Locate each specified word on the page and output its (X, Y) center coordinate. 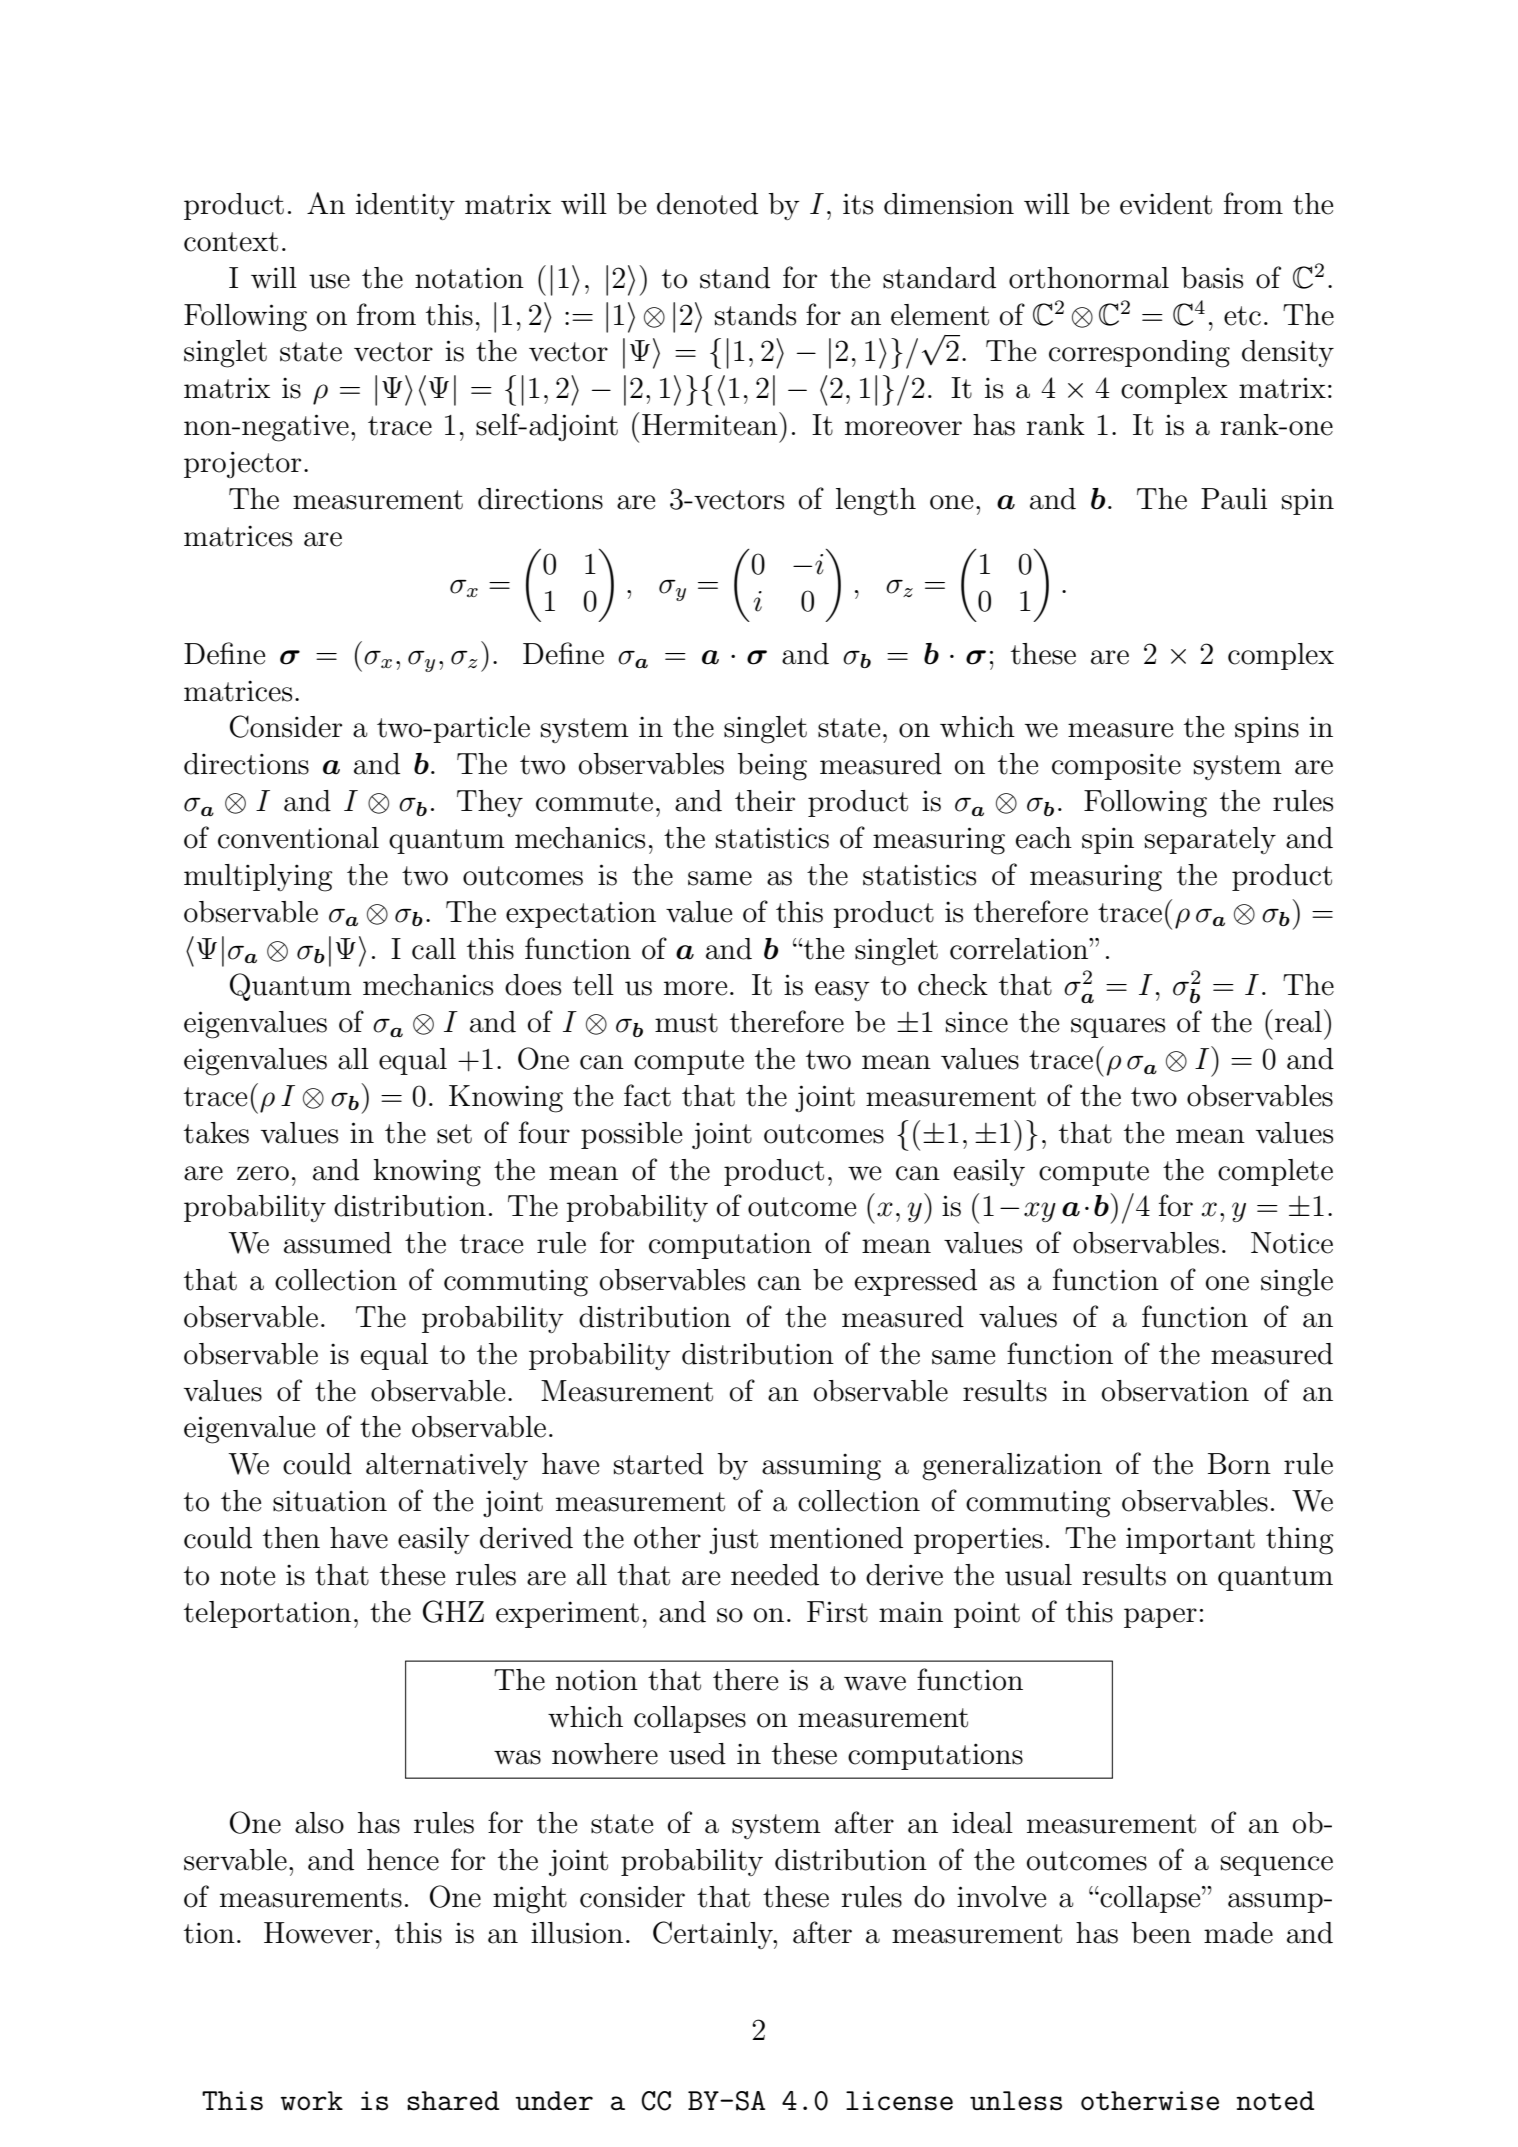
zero (263, 1173)
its (858, 204)
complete (1275, 1172)
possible (631, 1135)
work (311, 2100)
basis (1212, 278)
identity (405, 206)
